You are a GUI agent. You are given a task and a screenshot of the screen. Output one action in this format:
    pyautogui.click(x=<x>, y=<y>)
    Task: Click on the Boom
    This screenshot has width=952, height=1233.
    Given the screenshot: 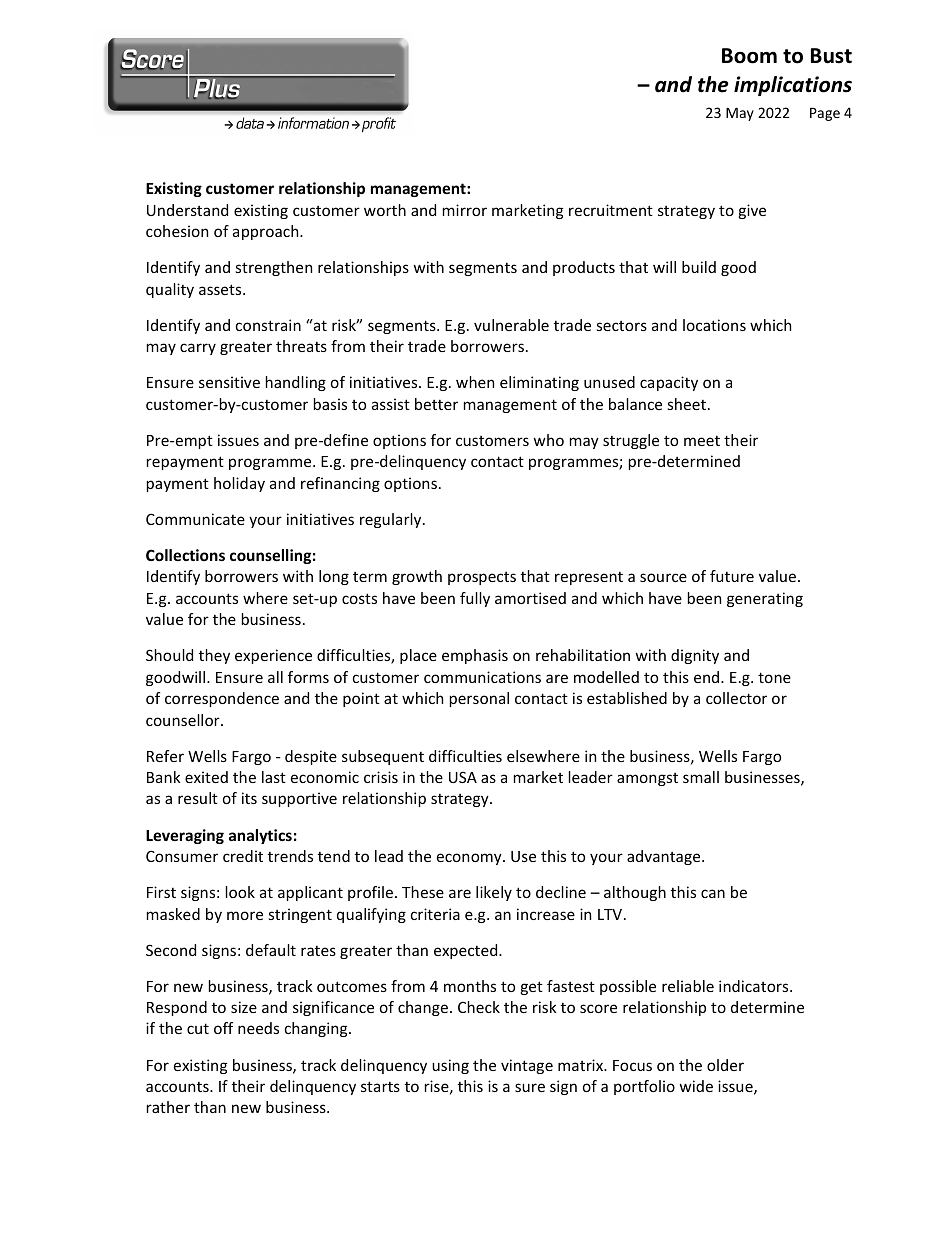 What is the action you would take?
    pyautogui.click(x=749, y=56)
